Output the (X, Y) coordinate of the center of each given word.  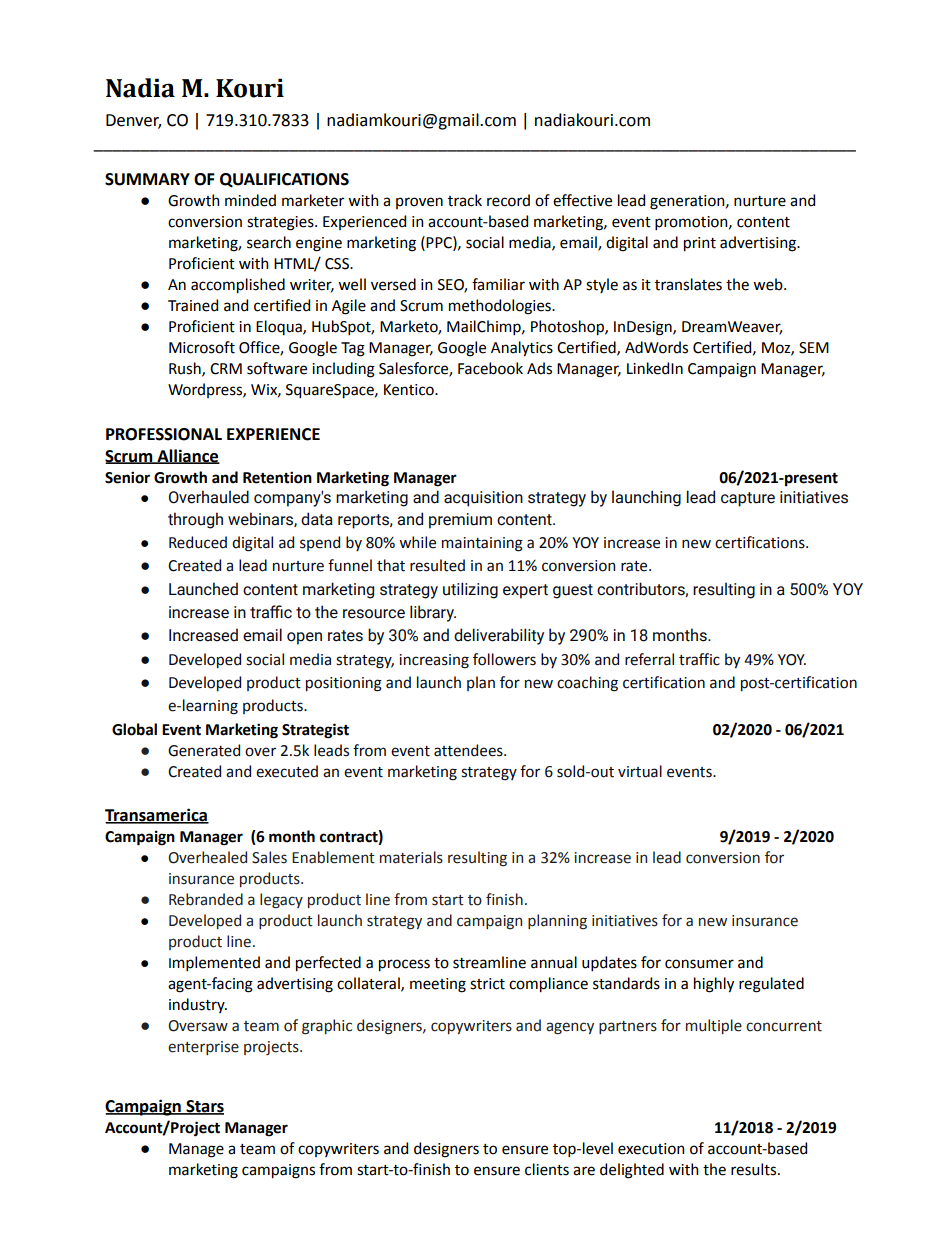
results (755, 1169)
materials (411, 857)
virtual (640, 771)
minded (250, 200)
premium (460, 521)
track (465, 200)
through (195, 520)
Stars (204, 1107)
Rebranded (206, 899)
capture (748, 499)
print (700, 244)
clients (547, 1169)
